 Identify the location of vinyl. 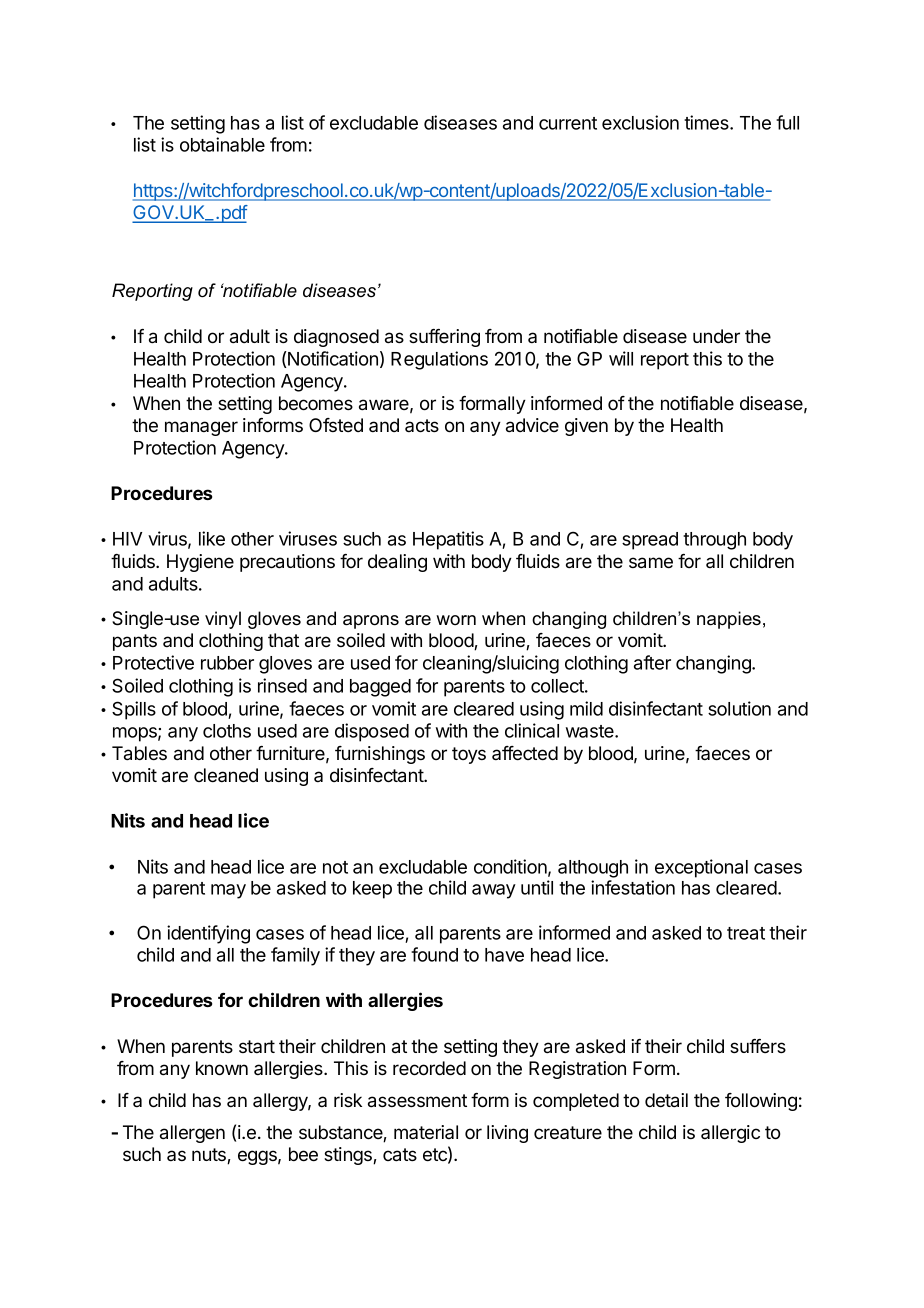
(223, 620).
